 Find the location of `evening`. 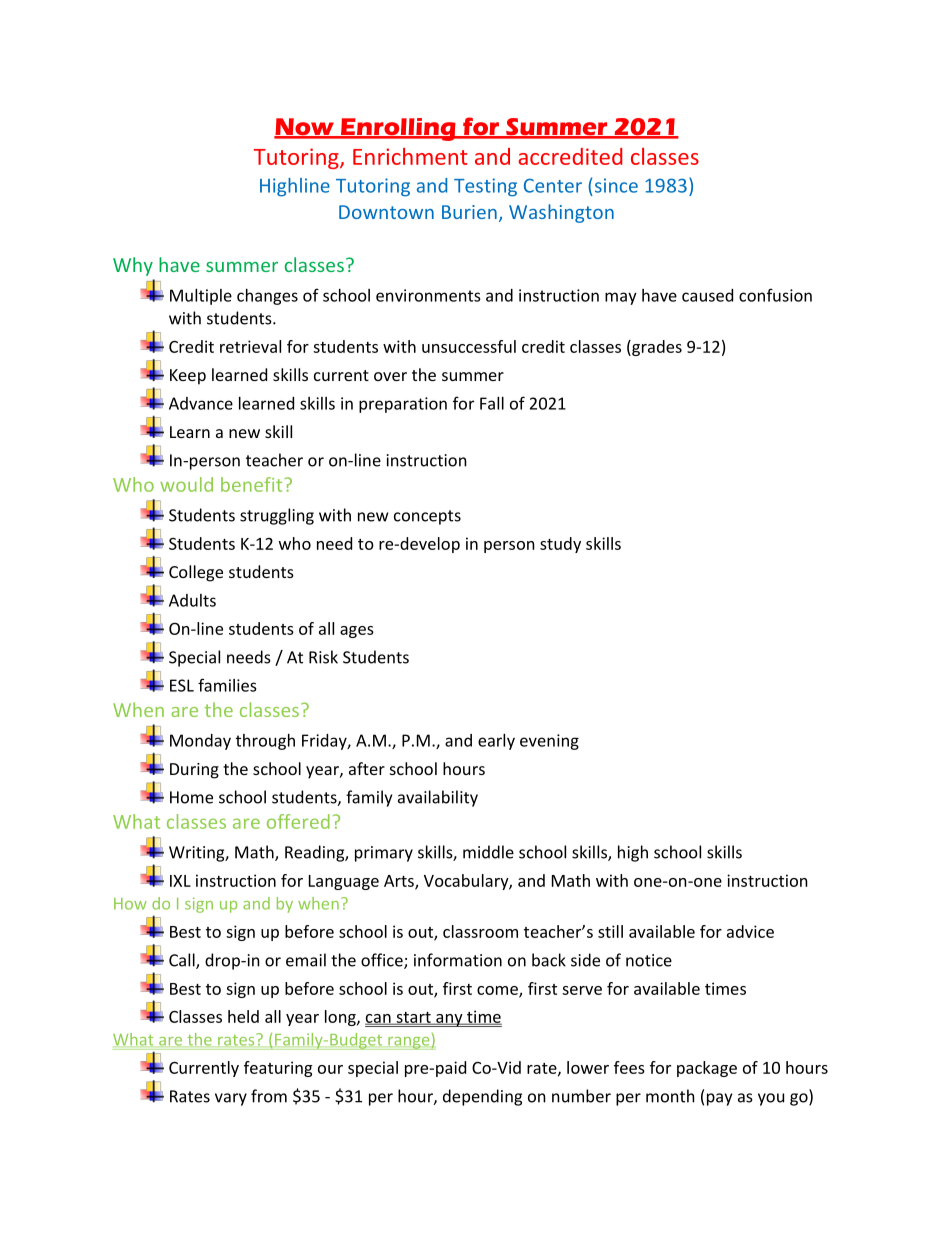

evening is located at coordinates (549, 742).
